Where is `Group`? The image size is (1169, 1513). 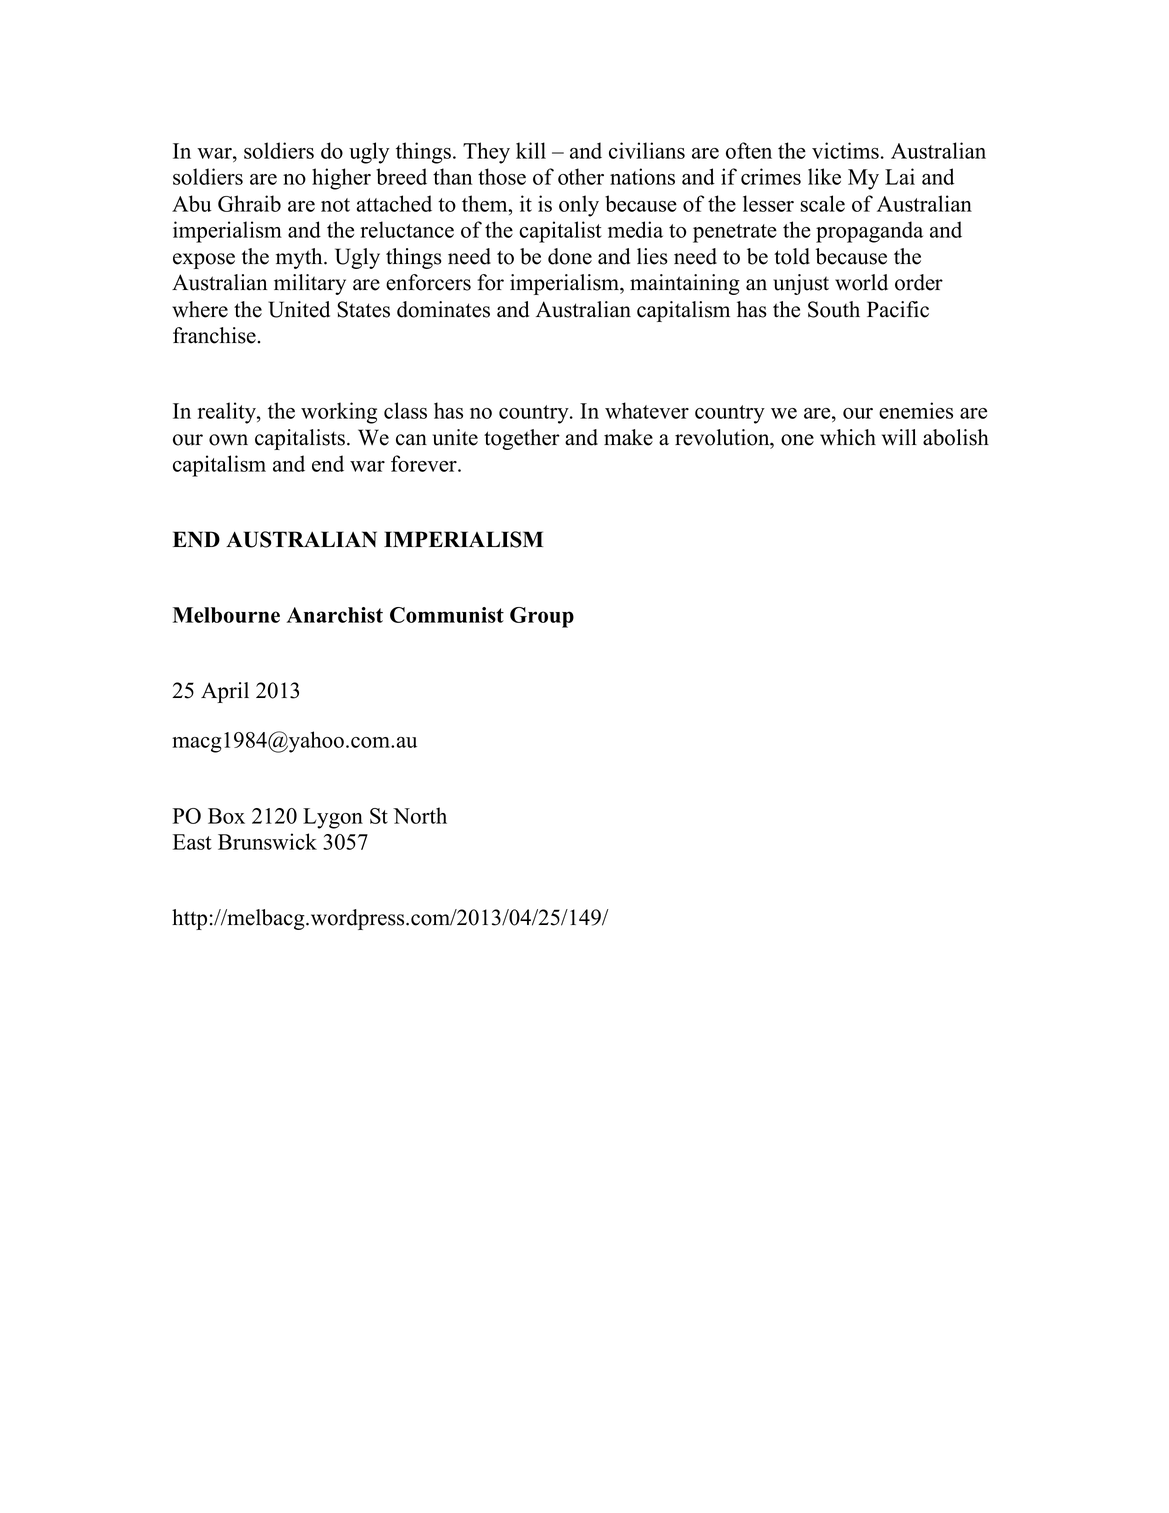
Group is located at coordinates (542, 617).
